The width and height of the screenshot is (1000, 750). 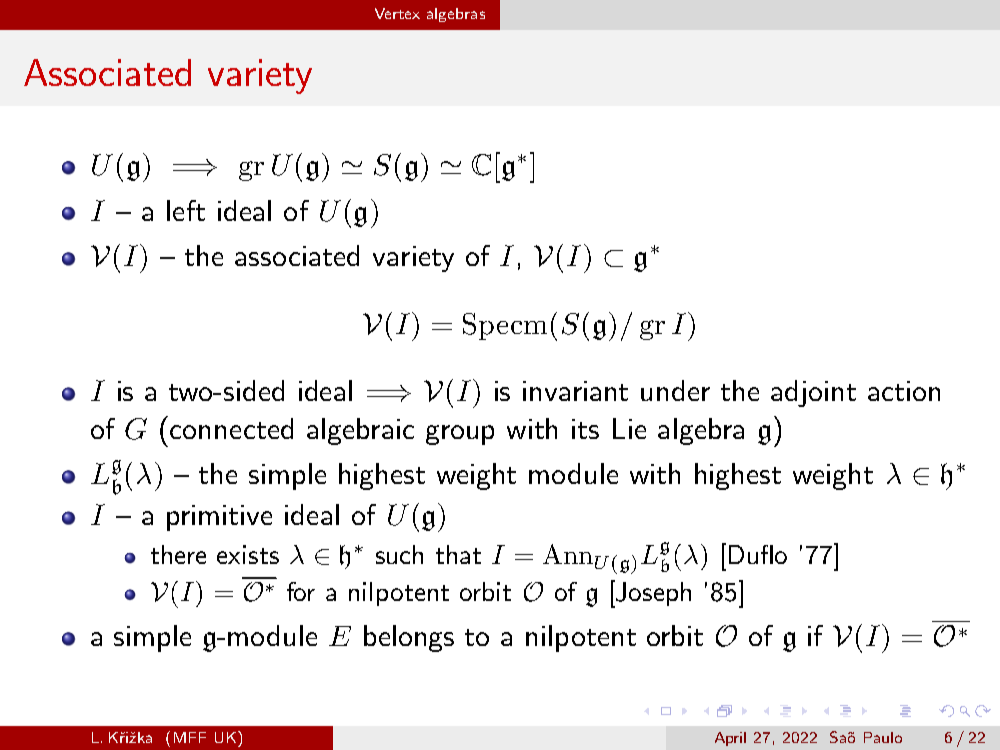 What do you see at coordinates (409, 638) in the screenshot?
I see `belongs` at bounding box center [409, 638].
